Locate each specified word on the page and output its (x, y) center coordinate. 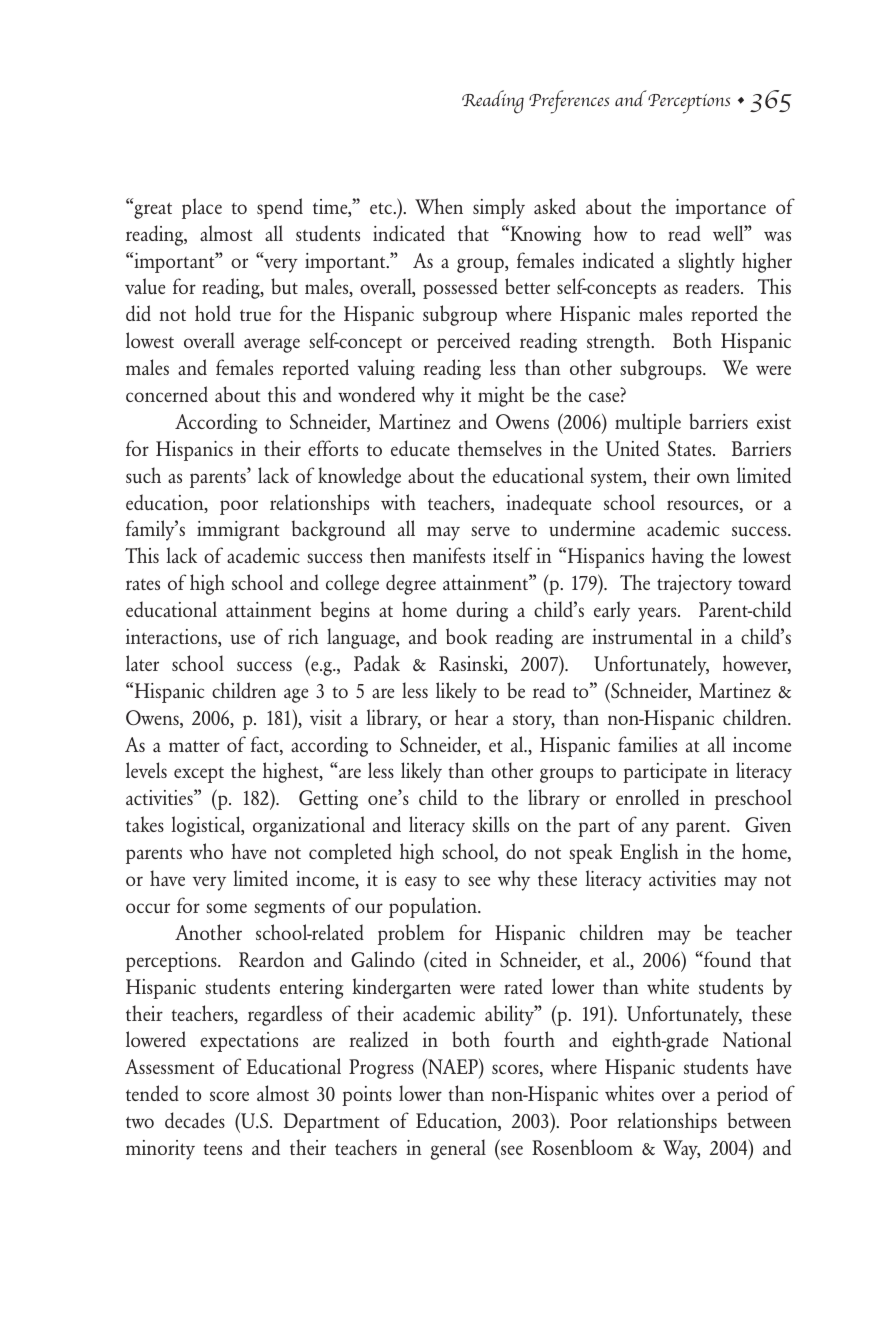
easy (421, 883)
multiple (648, 423)
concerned (167, 394)
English (649, 853)
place (202, 208)
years (658, 614)
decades (195, 1120)
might (501, 396)
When (439, 206)
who (206, 851)
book (466, 636)
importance (720, 209)
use (242, 639)
